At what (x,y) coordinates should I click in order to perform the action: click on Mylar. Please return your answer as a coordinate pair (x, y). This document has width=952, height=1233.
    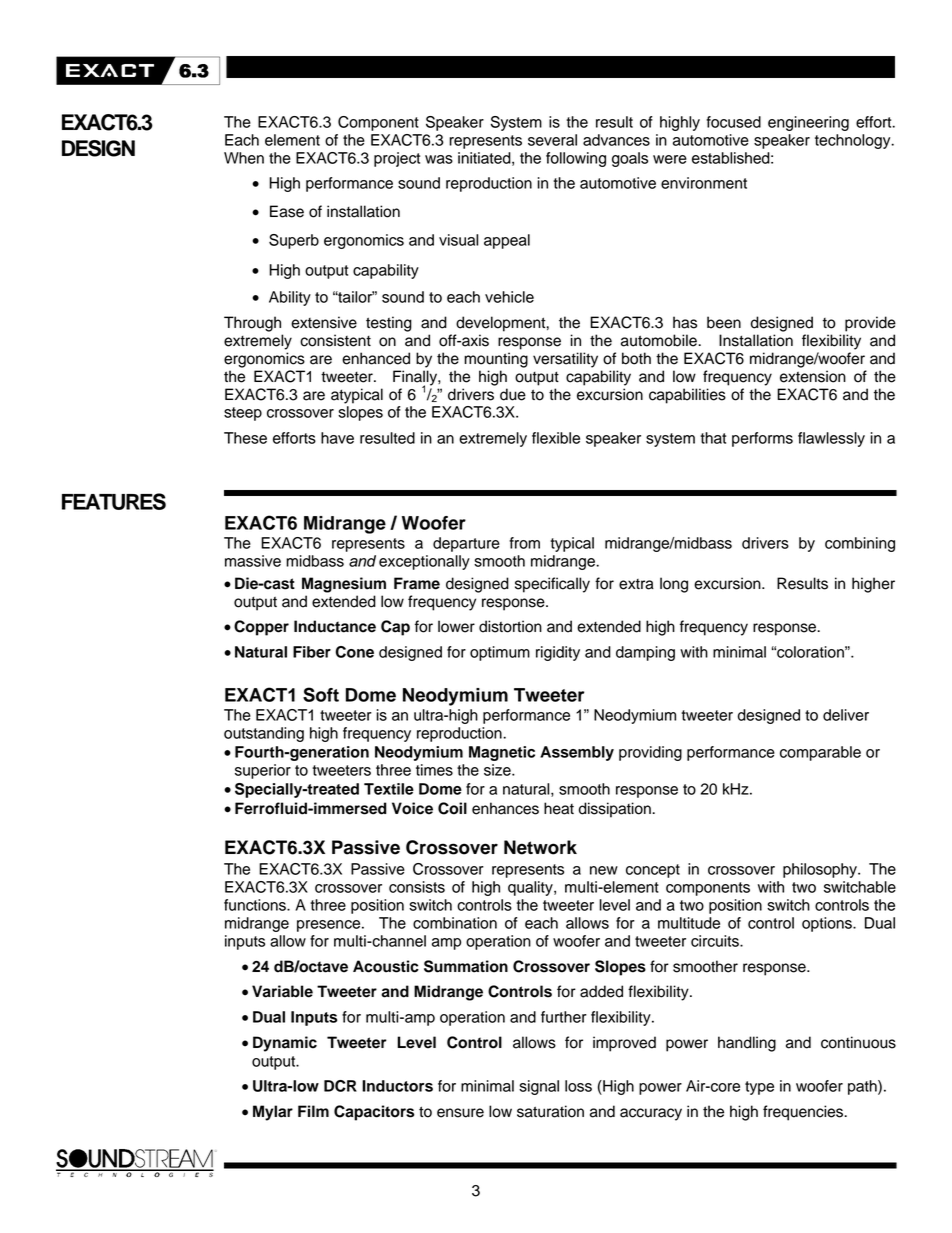
    Looking at the image, I should click on (273, 1113).
